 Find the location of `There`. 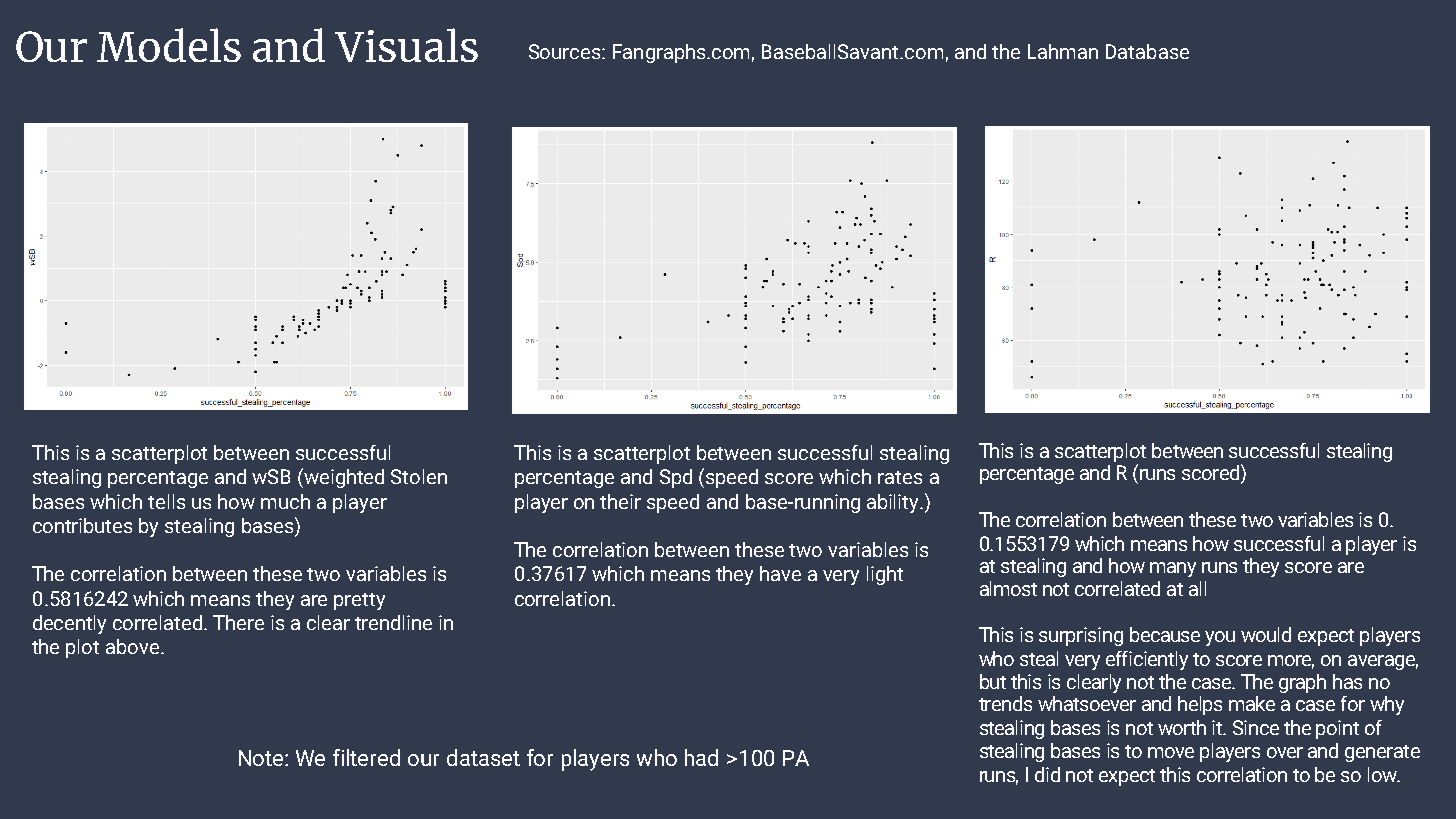

There is located at coordinates (238, 622).
